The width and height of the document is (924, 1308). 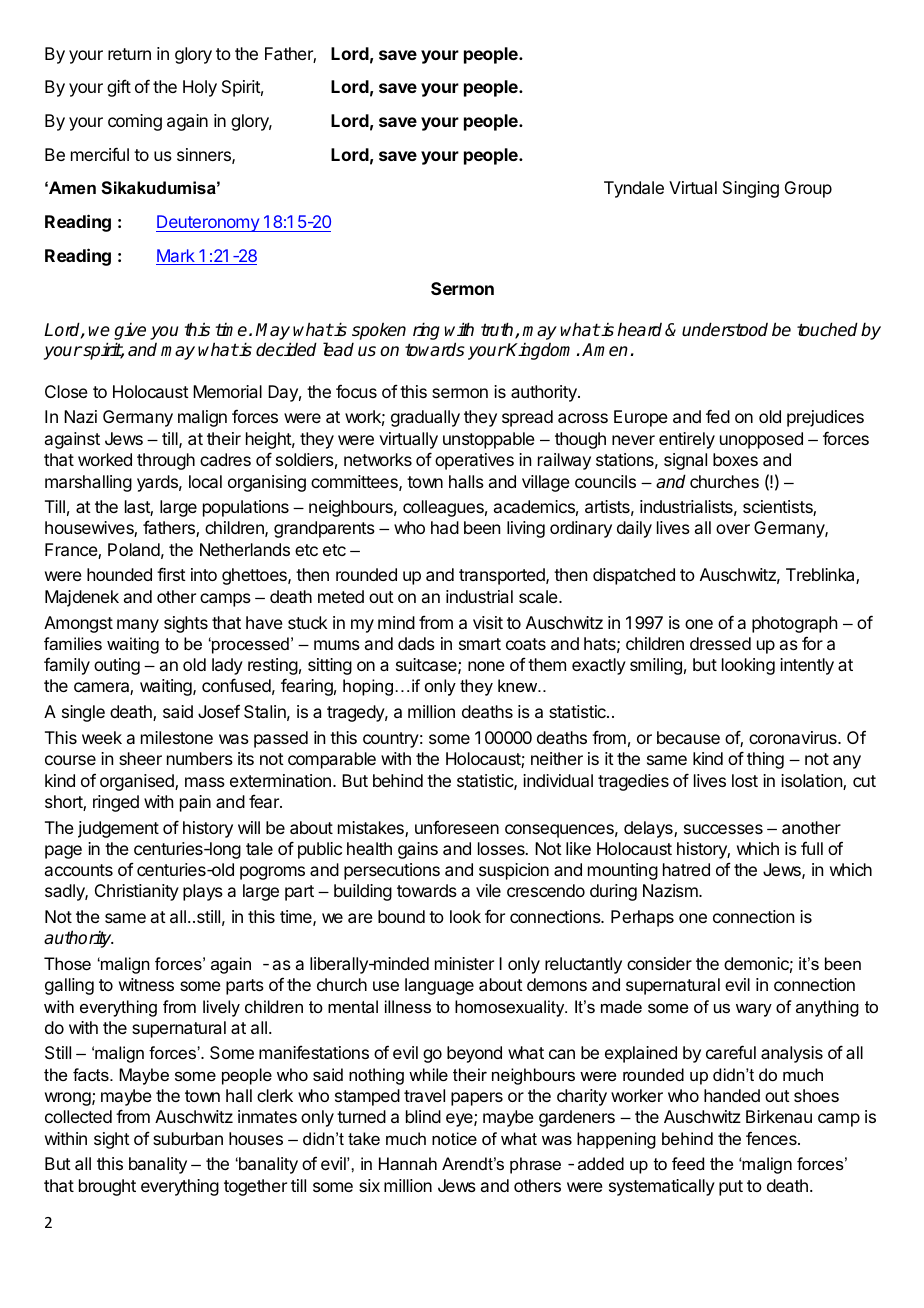 What do you see at coordinates (498, 330) in the document?
I see `truth` at bounding box center [498, 330].
